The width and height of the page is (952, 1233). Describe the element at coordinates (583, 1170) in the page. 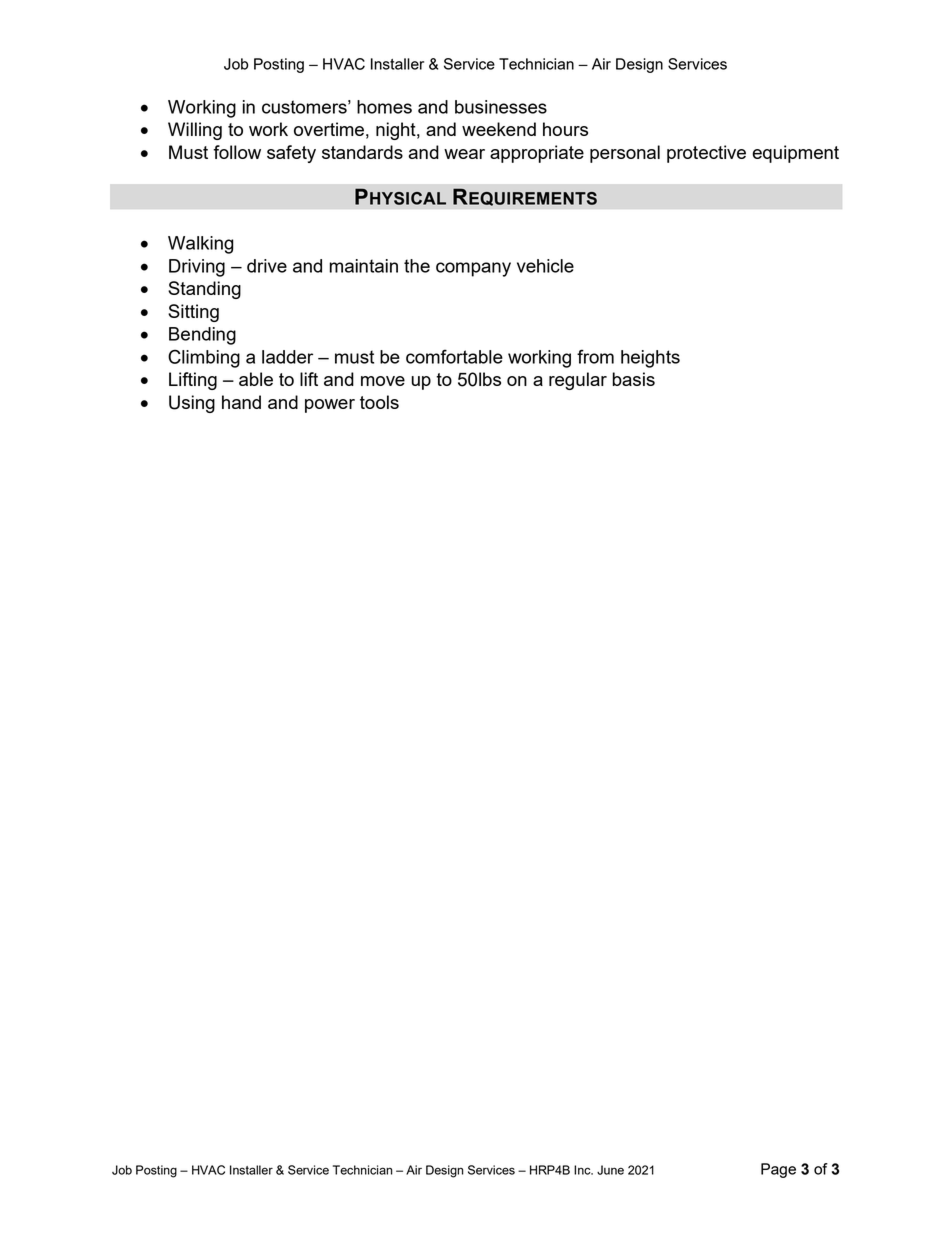

I see `Inc` at that location.
